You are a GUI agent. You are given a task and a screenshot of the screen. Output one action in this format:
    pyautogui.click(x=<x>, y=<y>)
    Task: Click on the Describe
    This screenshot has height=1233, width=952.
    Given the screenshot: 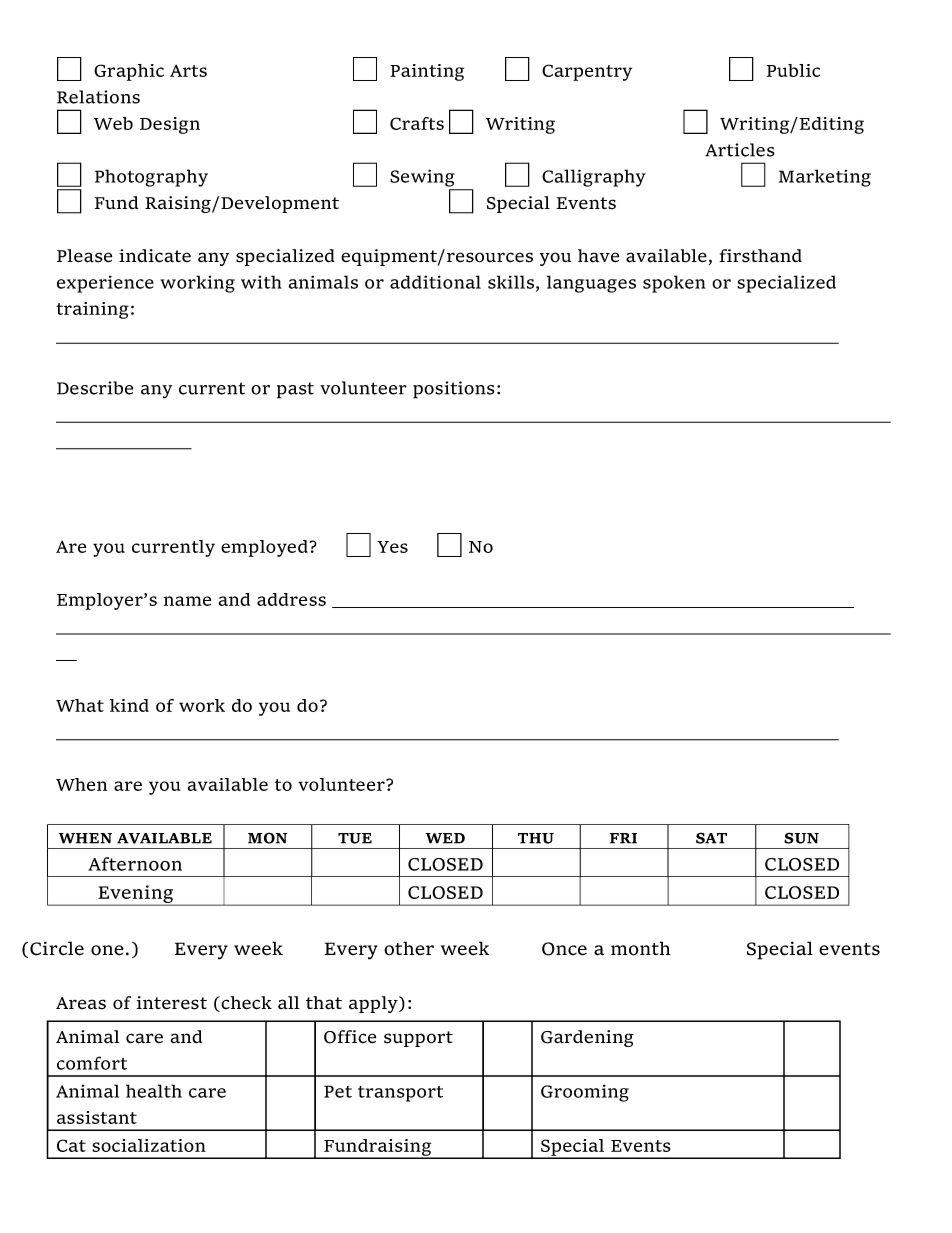 What is the action you would take?
    pyautogui.click(x=95, y=388)
